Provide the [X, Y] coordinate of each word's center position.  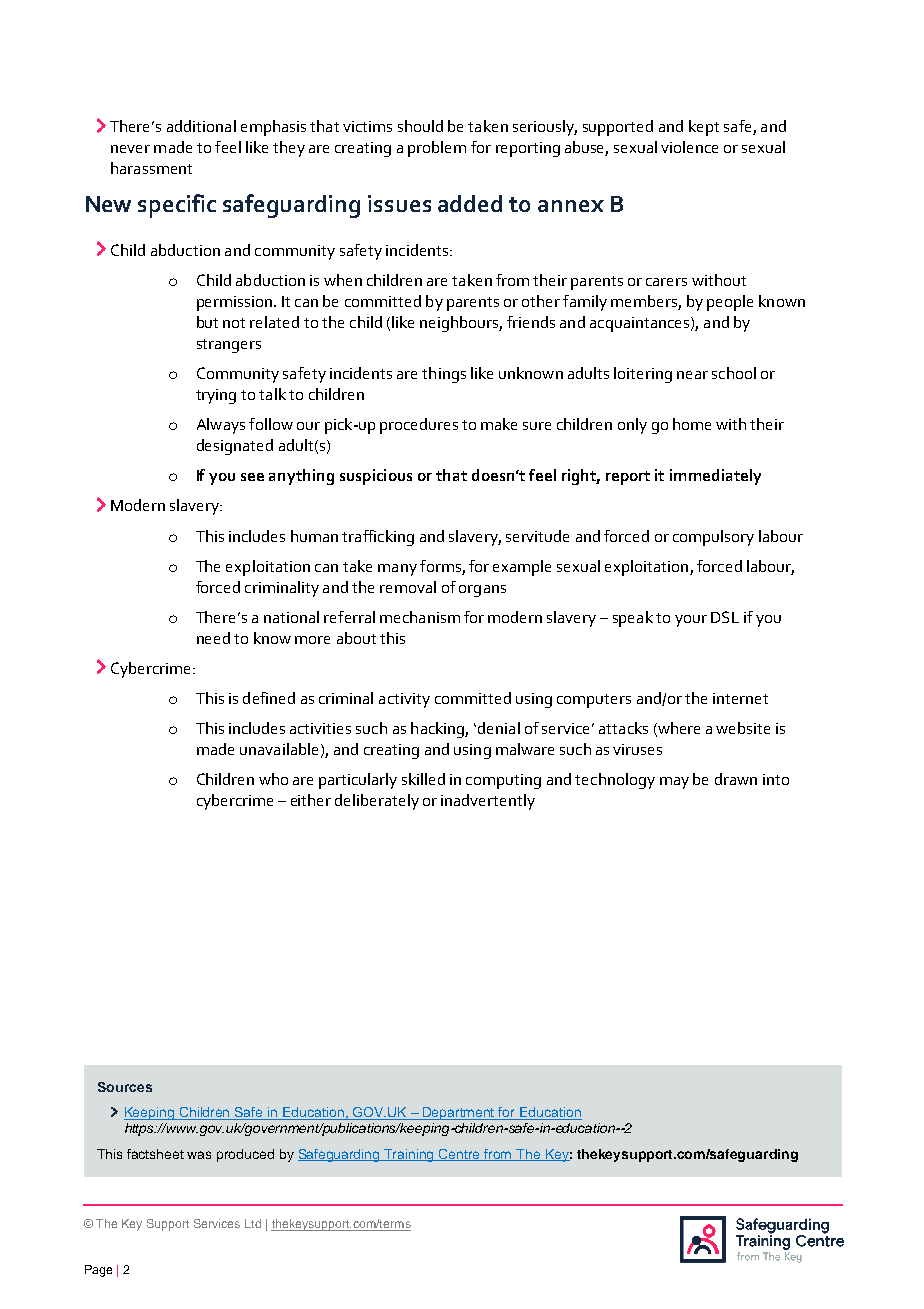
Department [459, 1113]
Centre [460, 1155]
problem [437, 149]
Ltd [253, 1223]
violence [689, 147]
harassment [151, 168]
